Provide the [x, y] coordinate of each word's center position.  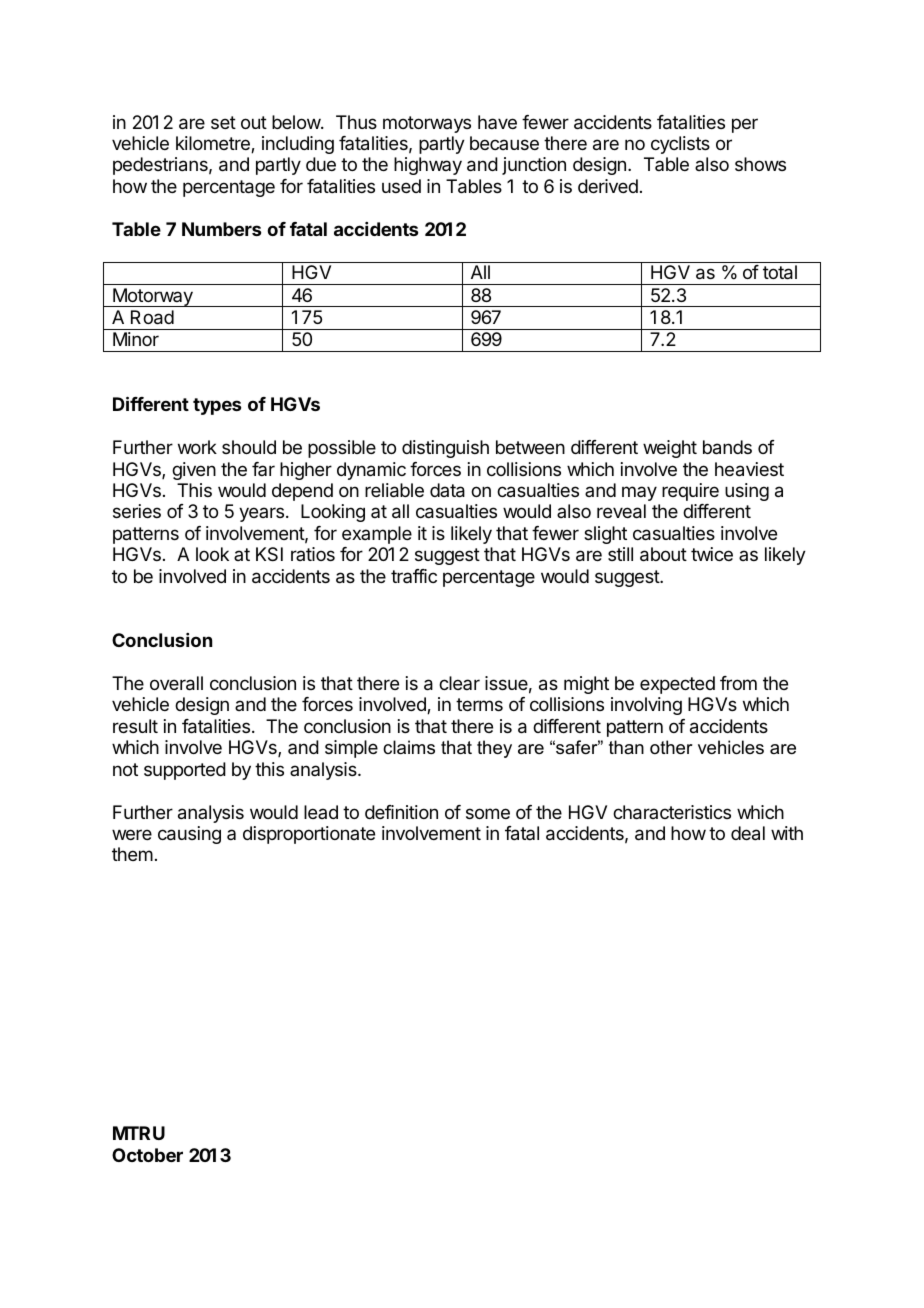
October [147, 1155]
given [194, 471]
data [447, 490]
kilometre [214, 144]
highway [428, 166]
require [690, 492]
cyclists [680, 145]
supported [185, 771]
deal [748, 833]
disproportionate [309, 835]
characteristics [672, 812]
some [488, 813]
